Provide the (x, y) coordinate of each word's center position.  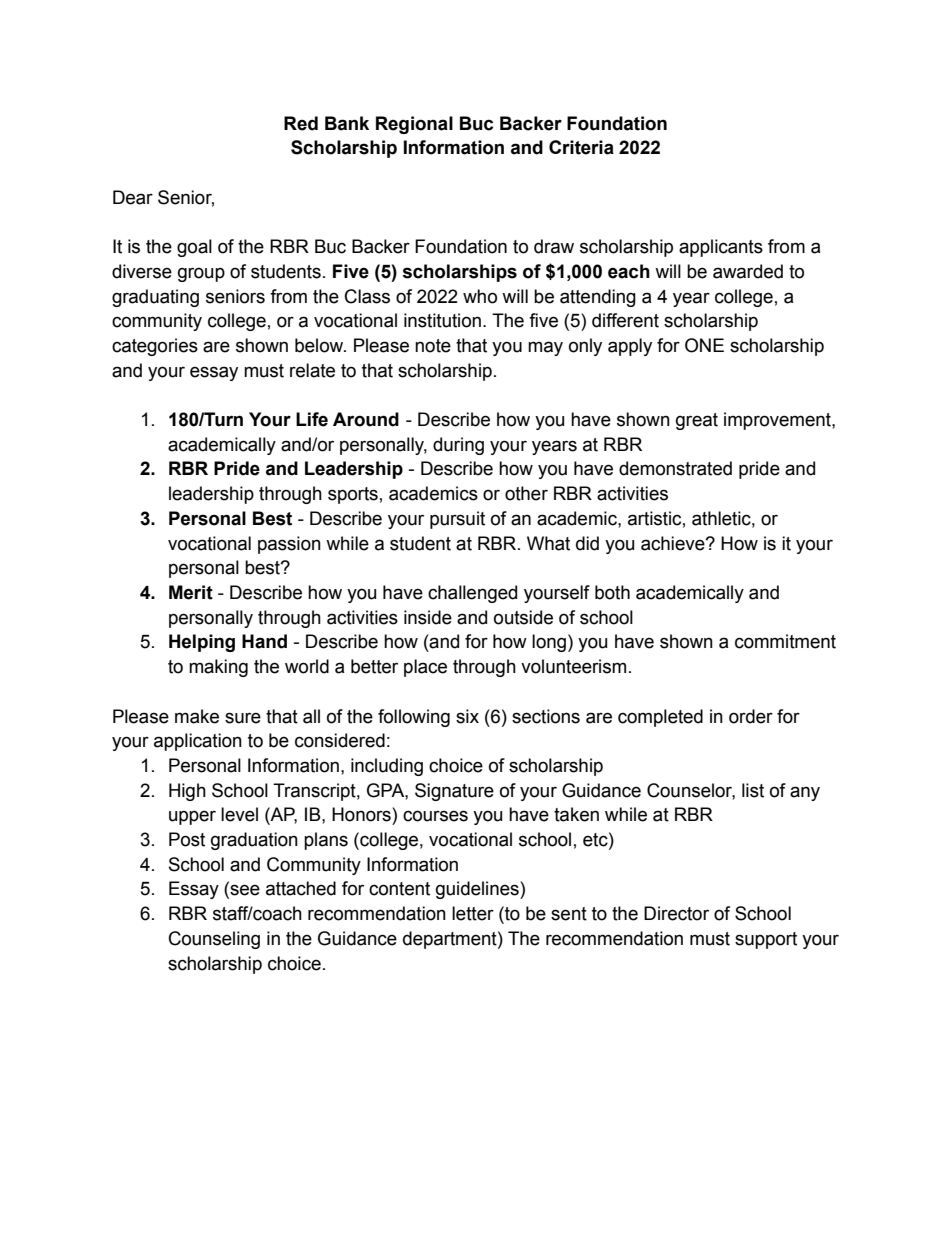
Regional (414, 125)
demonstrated (675, 468)
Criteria (581, 147)
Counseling (214, 940)
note (433, 346)
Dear (133, 197)
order (751, 716)
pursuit (457, 520)
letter (473, 913)
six (467, 716)
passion (289, 545)
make (197, 716)
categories (155, 347)
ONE (704, 345)
